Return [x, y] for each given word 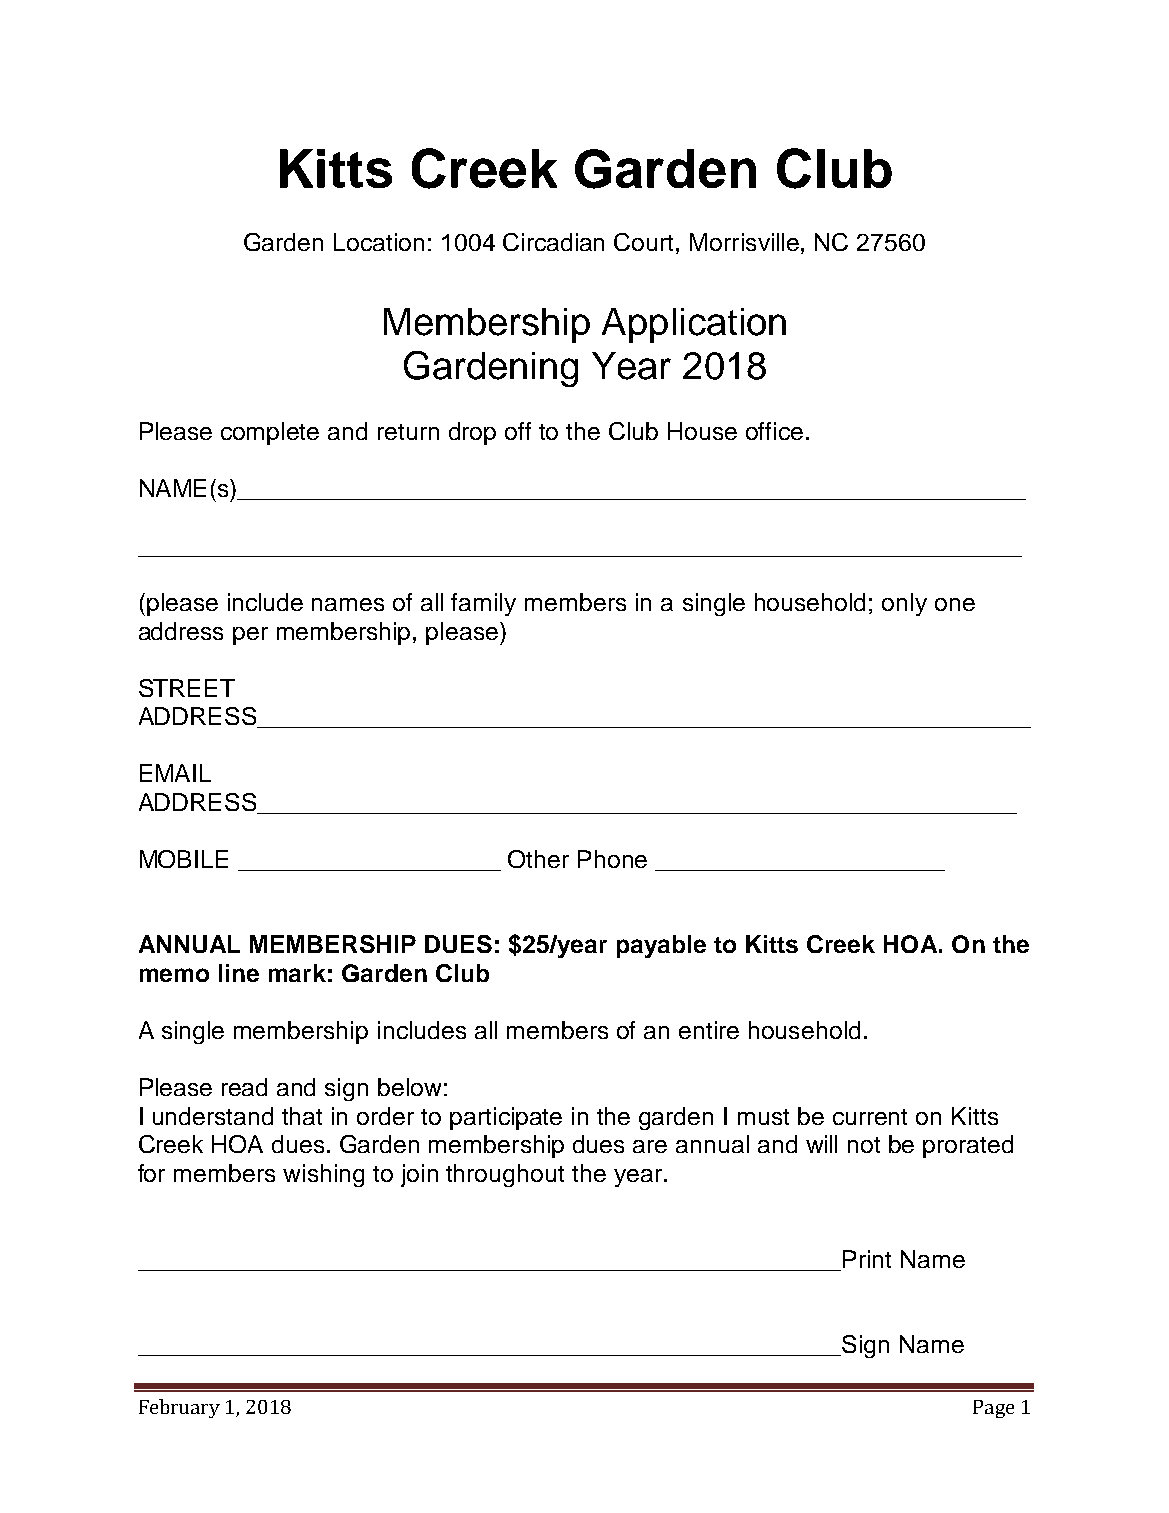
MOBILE [184, 859]
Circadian [553, 242]
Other [538, 859]
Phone [612, 859]
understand [213, 1116]
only [904, 604]
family [483, 604]
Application [694, 325]
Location [379, 242]
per [250, 636]
